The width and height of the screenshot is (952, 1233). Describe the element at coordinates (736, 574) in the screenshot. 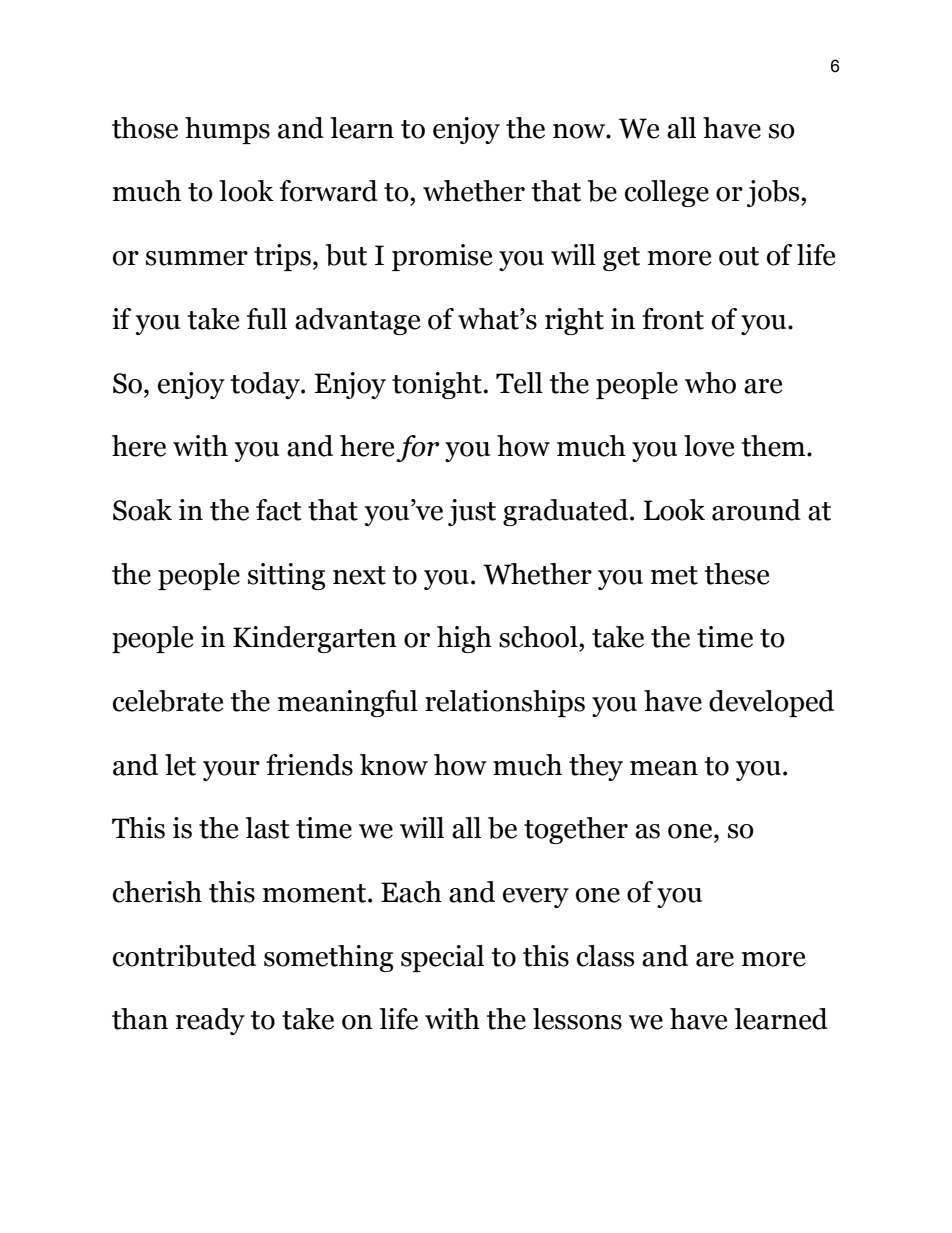

I see `these` at that location.
